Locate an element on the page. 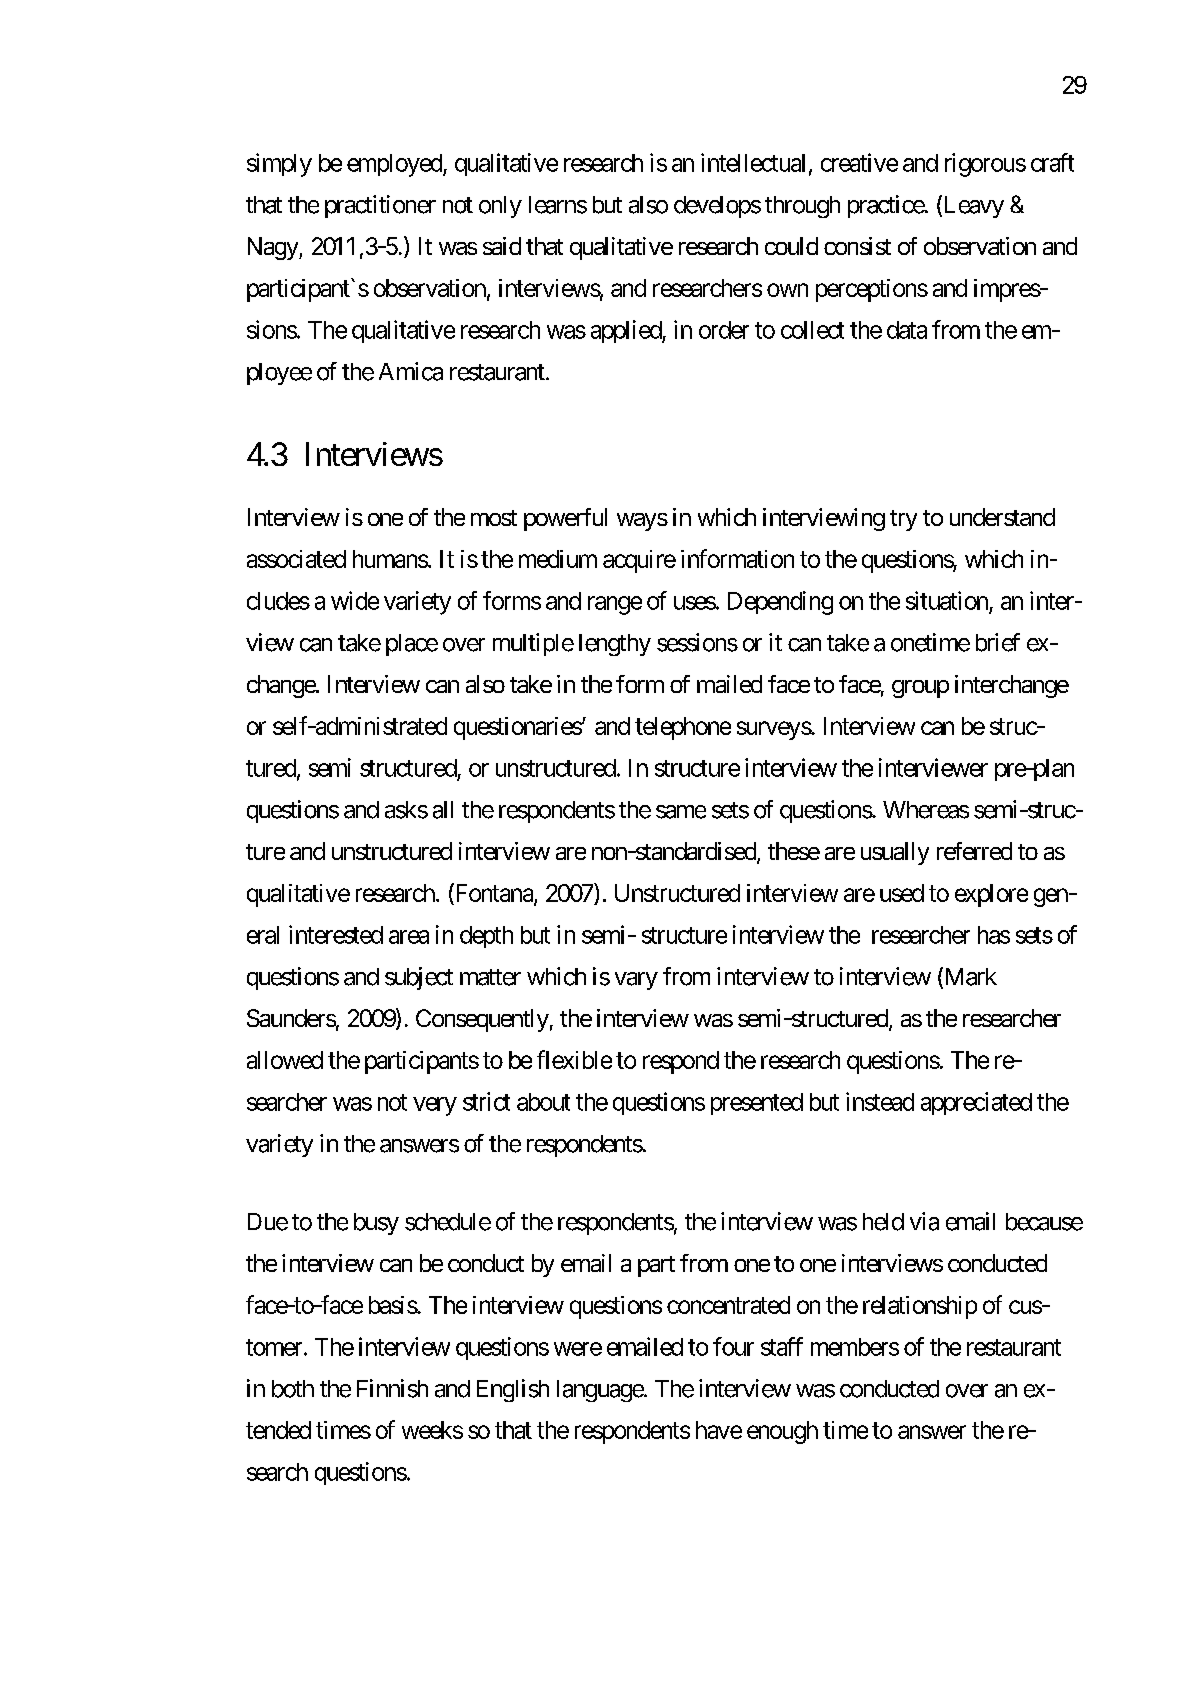 Image resolution: width=1200 pixels, height=1698 pixels. practitioner is located at coordinates (380, 206).
